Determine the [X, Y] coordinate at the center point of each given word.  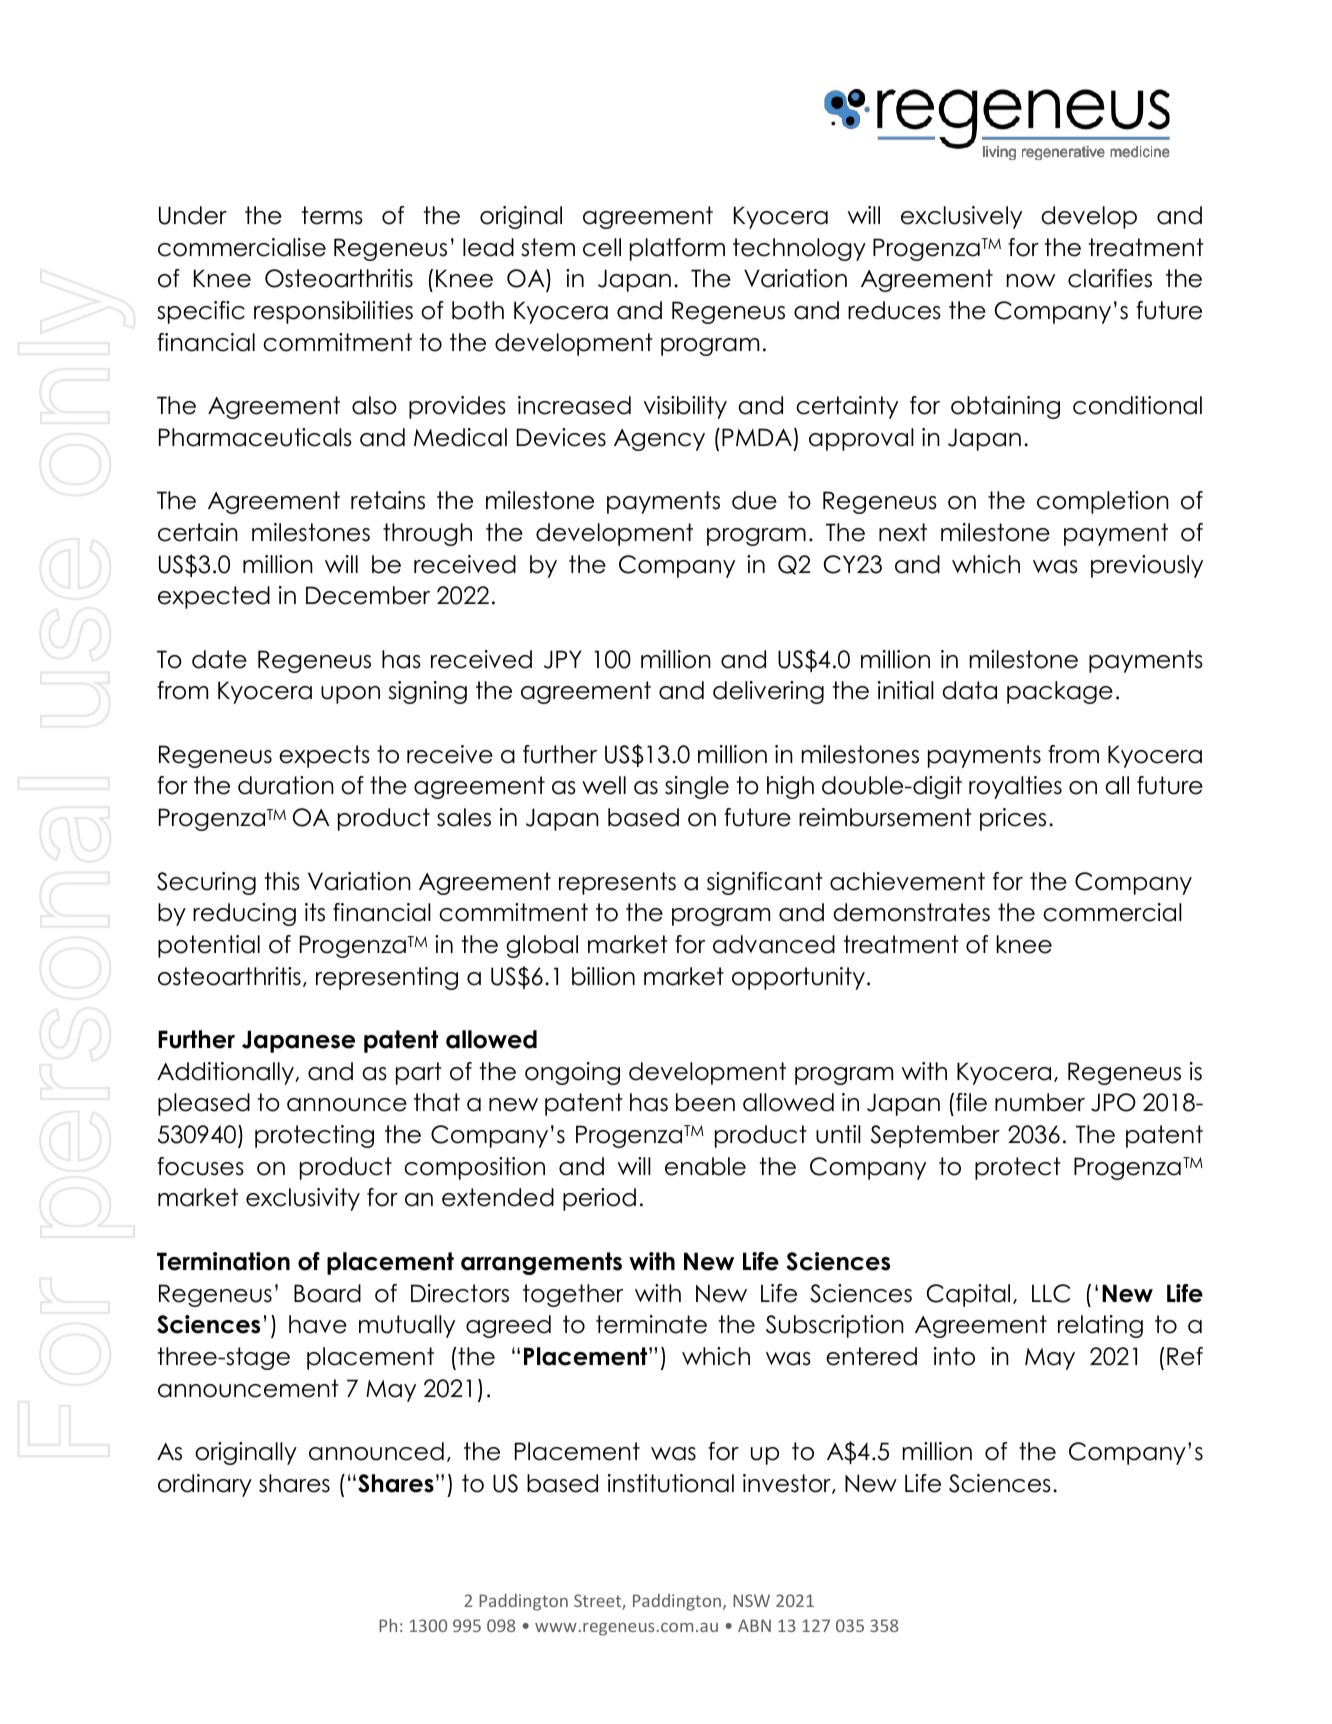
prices [1013, 819]
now [1031, 281]
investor [788, 1484]
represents [617, 883]
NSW [751, 1600]
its [315, 912]
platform [677, 249]
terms [332, 215]
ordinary [205, 1485]
